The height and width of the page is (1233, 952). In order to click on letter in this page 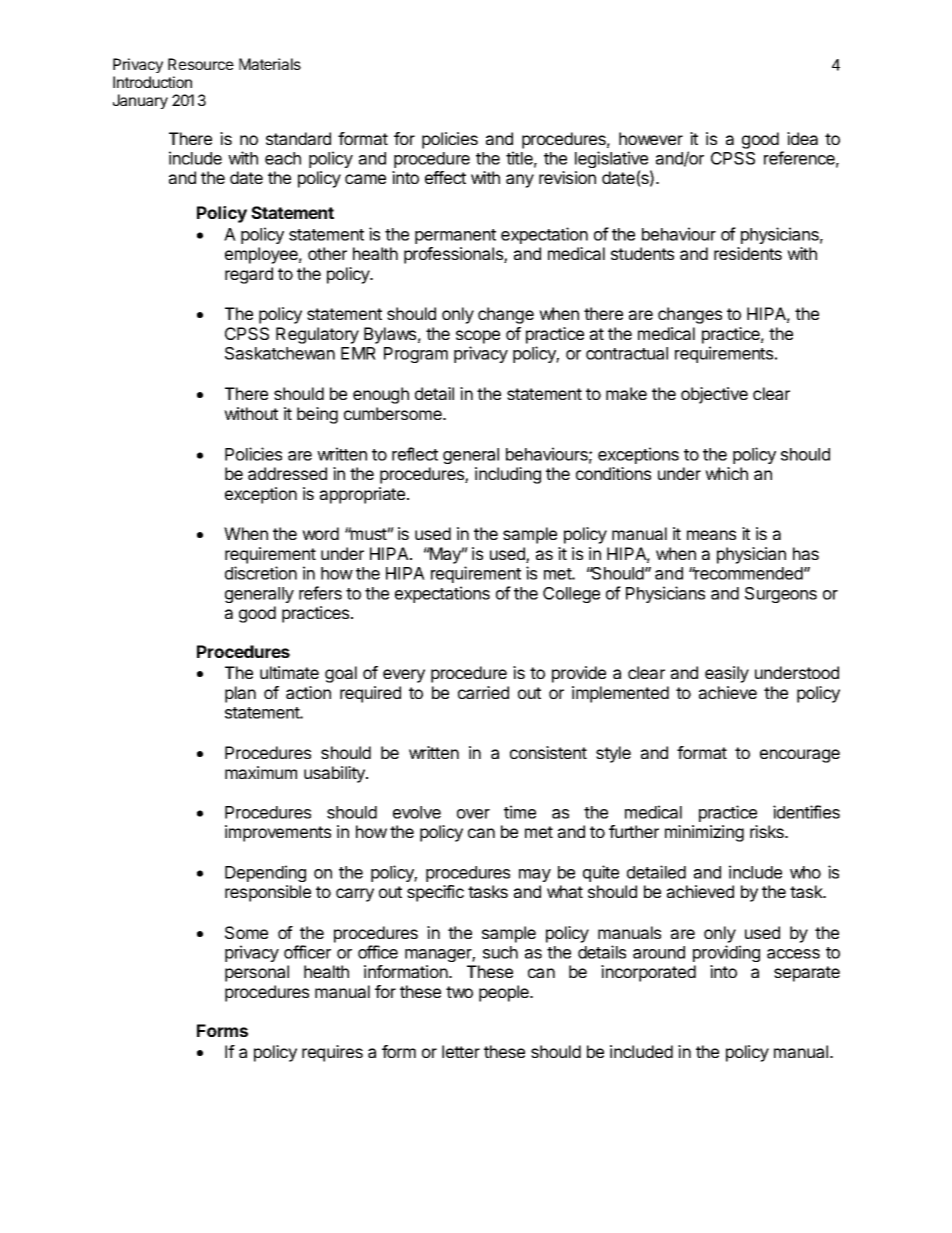, I will do `click(461, 1051)`.
